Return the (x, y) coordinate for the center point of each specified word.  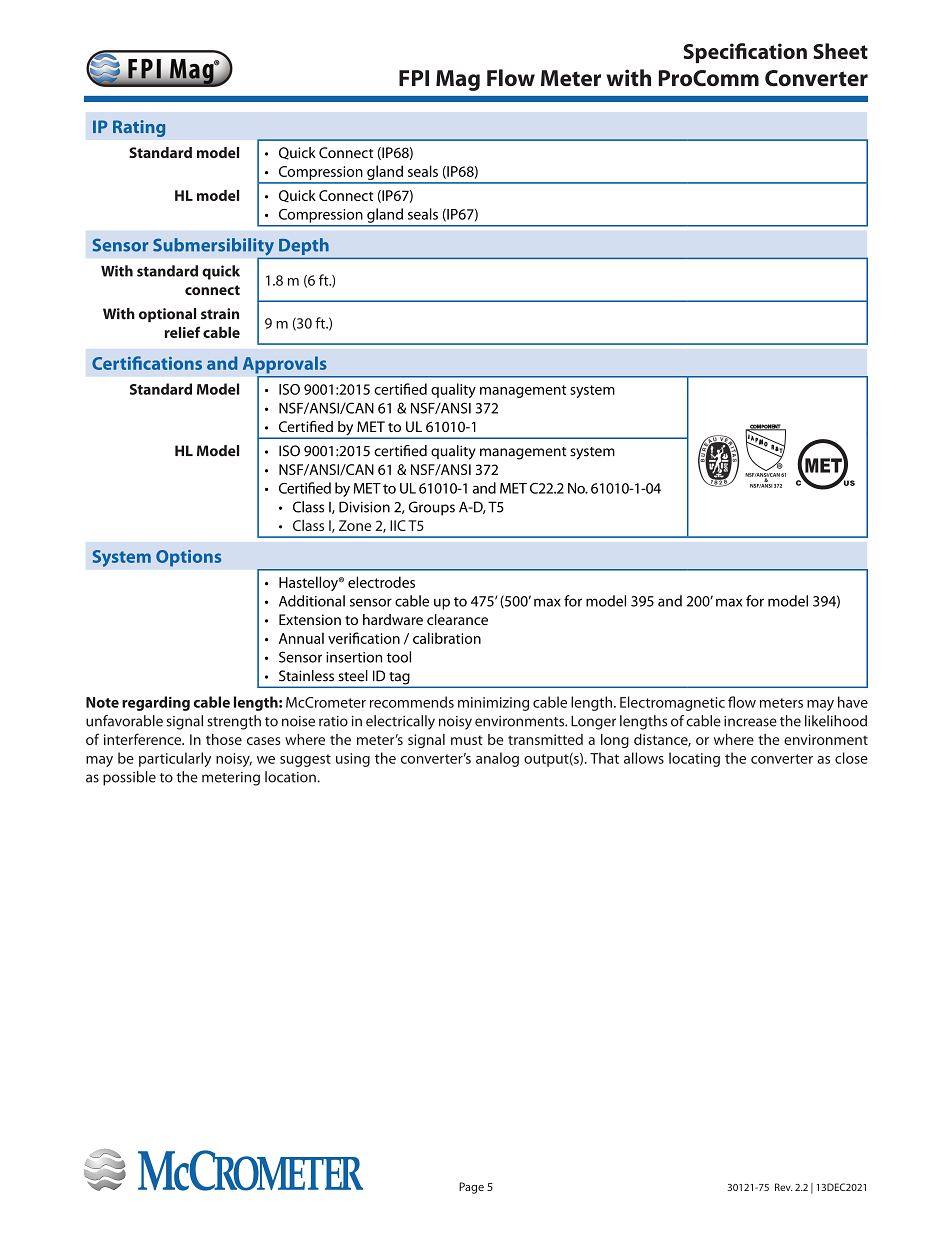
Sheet (840, 51)
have (853, 702)
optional (167, 315)
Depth (304, 246)
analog (497, 759)
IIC (398, 525)
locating (694, 759)
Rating (139, 128)
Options (188, 558)
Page (471, 1188)
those (224, 739)
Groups (432, 508)
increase (750, 721)
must (467, 740)
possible (129, 778)
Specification (745, 53)
